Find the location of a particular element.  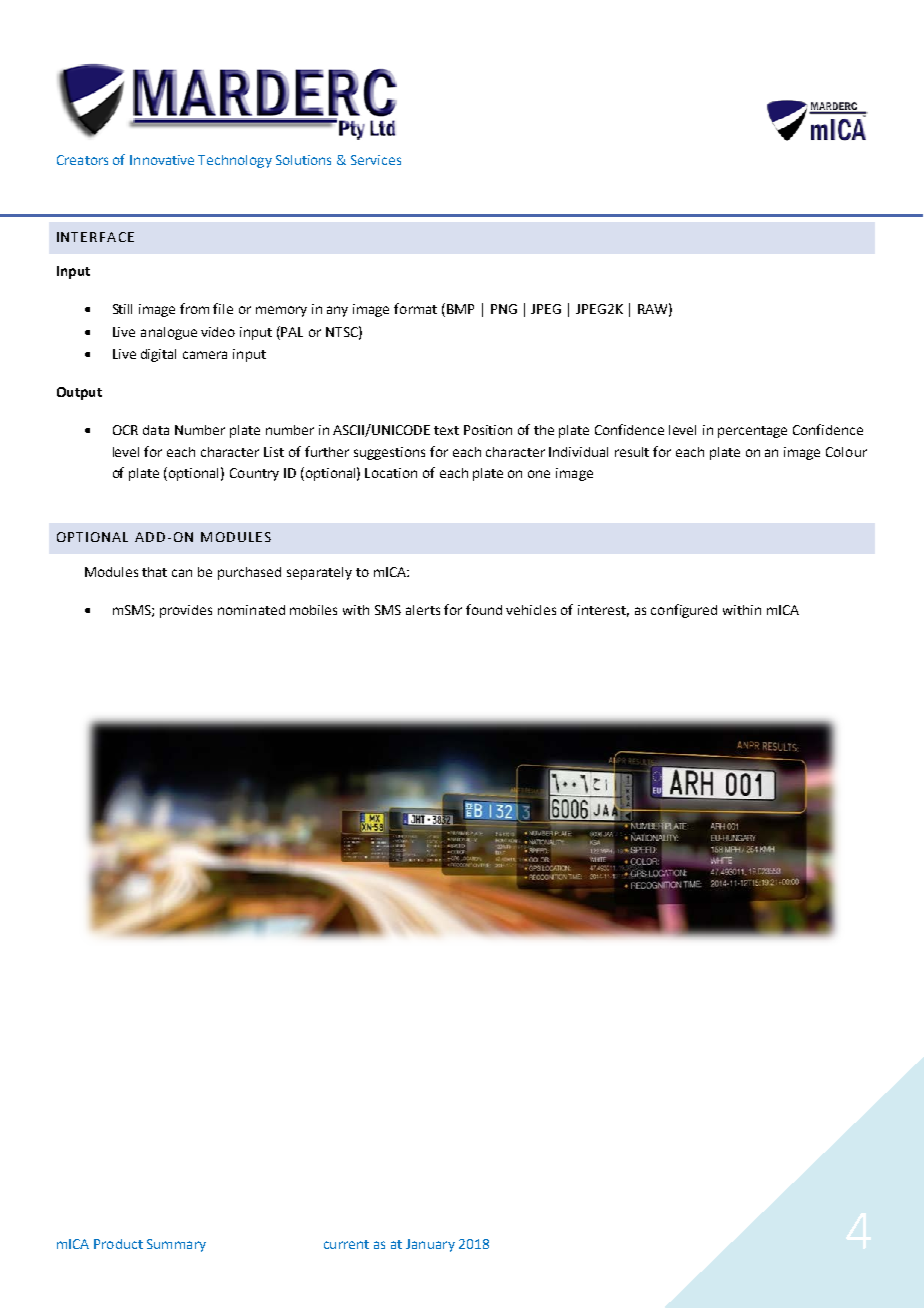

alerts is located at coordinates (423, 610).
